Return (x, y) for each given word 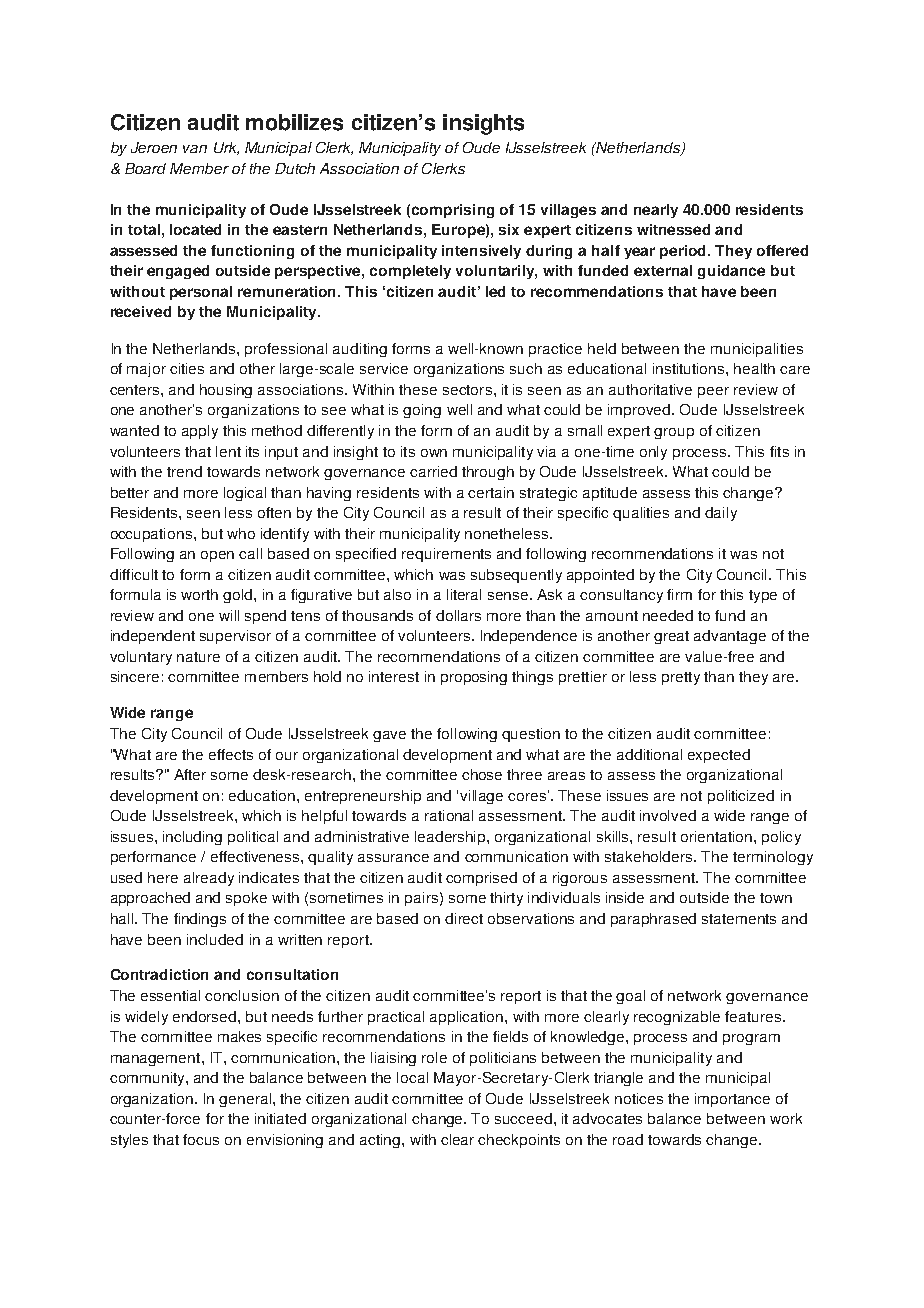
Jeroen (154, 147)
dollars (458, 615)
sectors (467, 390)
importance (732, 1100)
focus (201, 1139)
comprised (481, 879)
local (412, 1077)
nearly (656, 211)
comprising (453, 211)
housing (226, 391)
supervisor (235, 637)
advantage (730, 637)
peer (713, 392)
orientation (716, 836)
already (209, 879)
